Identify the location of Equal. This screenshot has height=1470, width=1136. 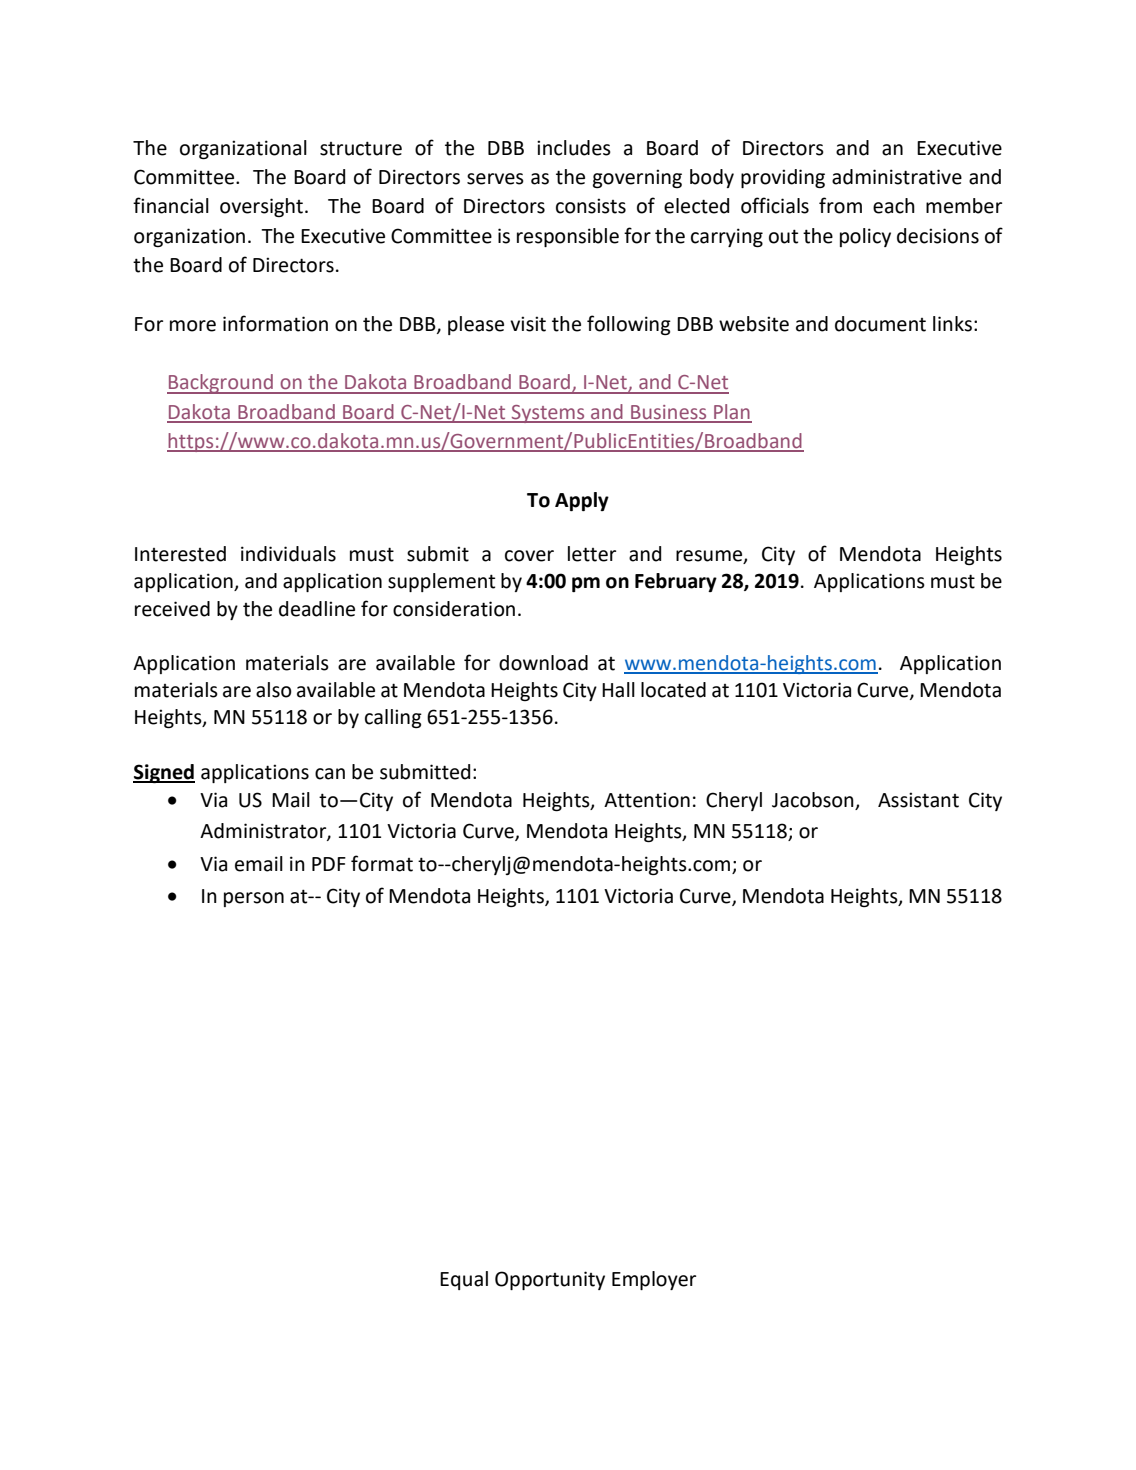
(464, 1280).
